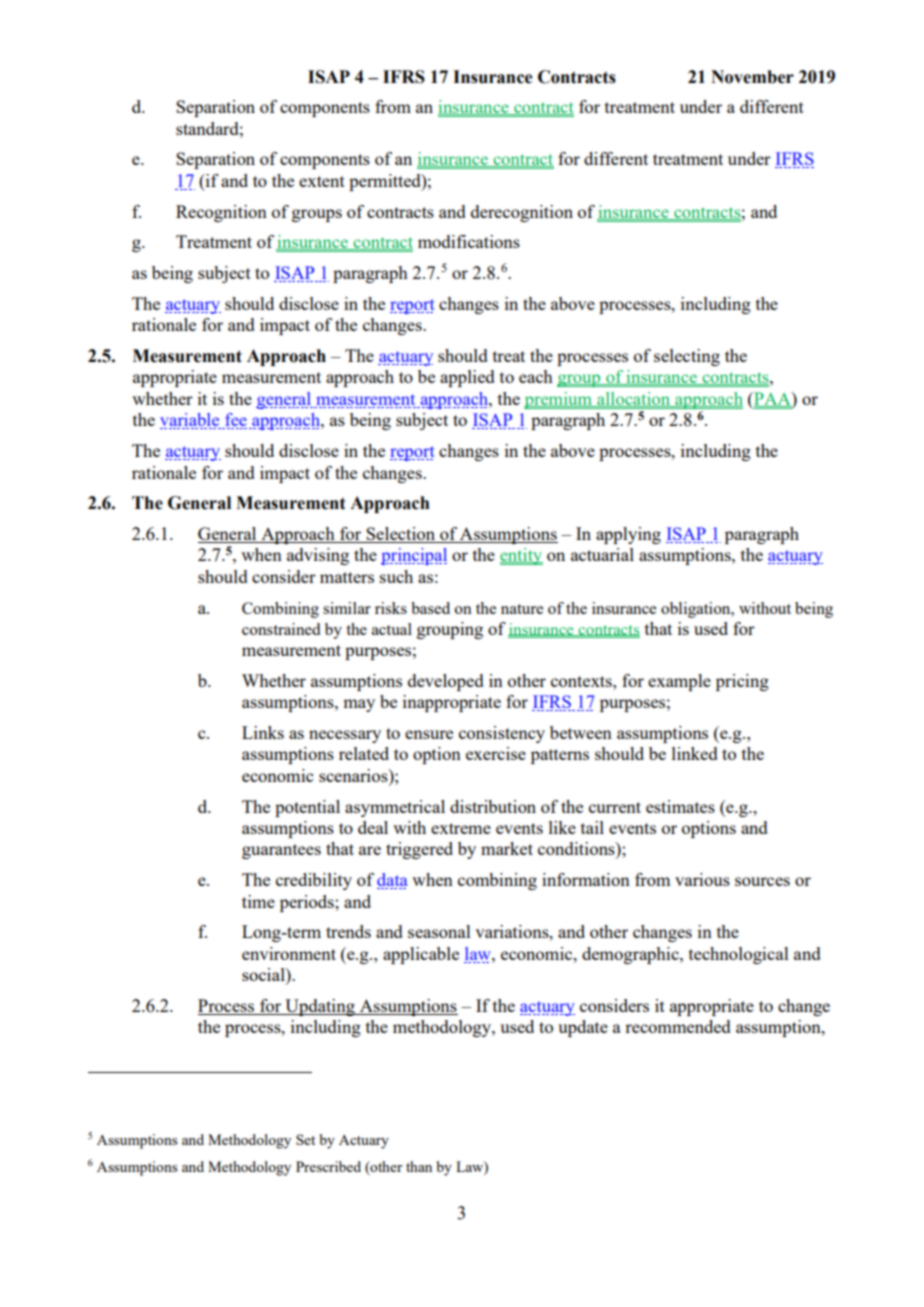 This page has height=1307, width=924. I want to click on than, so click(419, 1166).
